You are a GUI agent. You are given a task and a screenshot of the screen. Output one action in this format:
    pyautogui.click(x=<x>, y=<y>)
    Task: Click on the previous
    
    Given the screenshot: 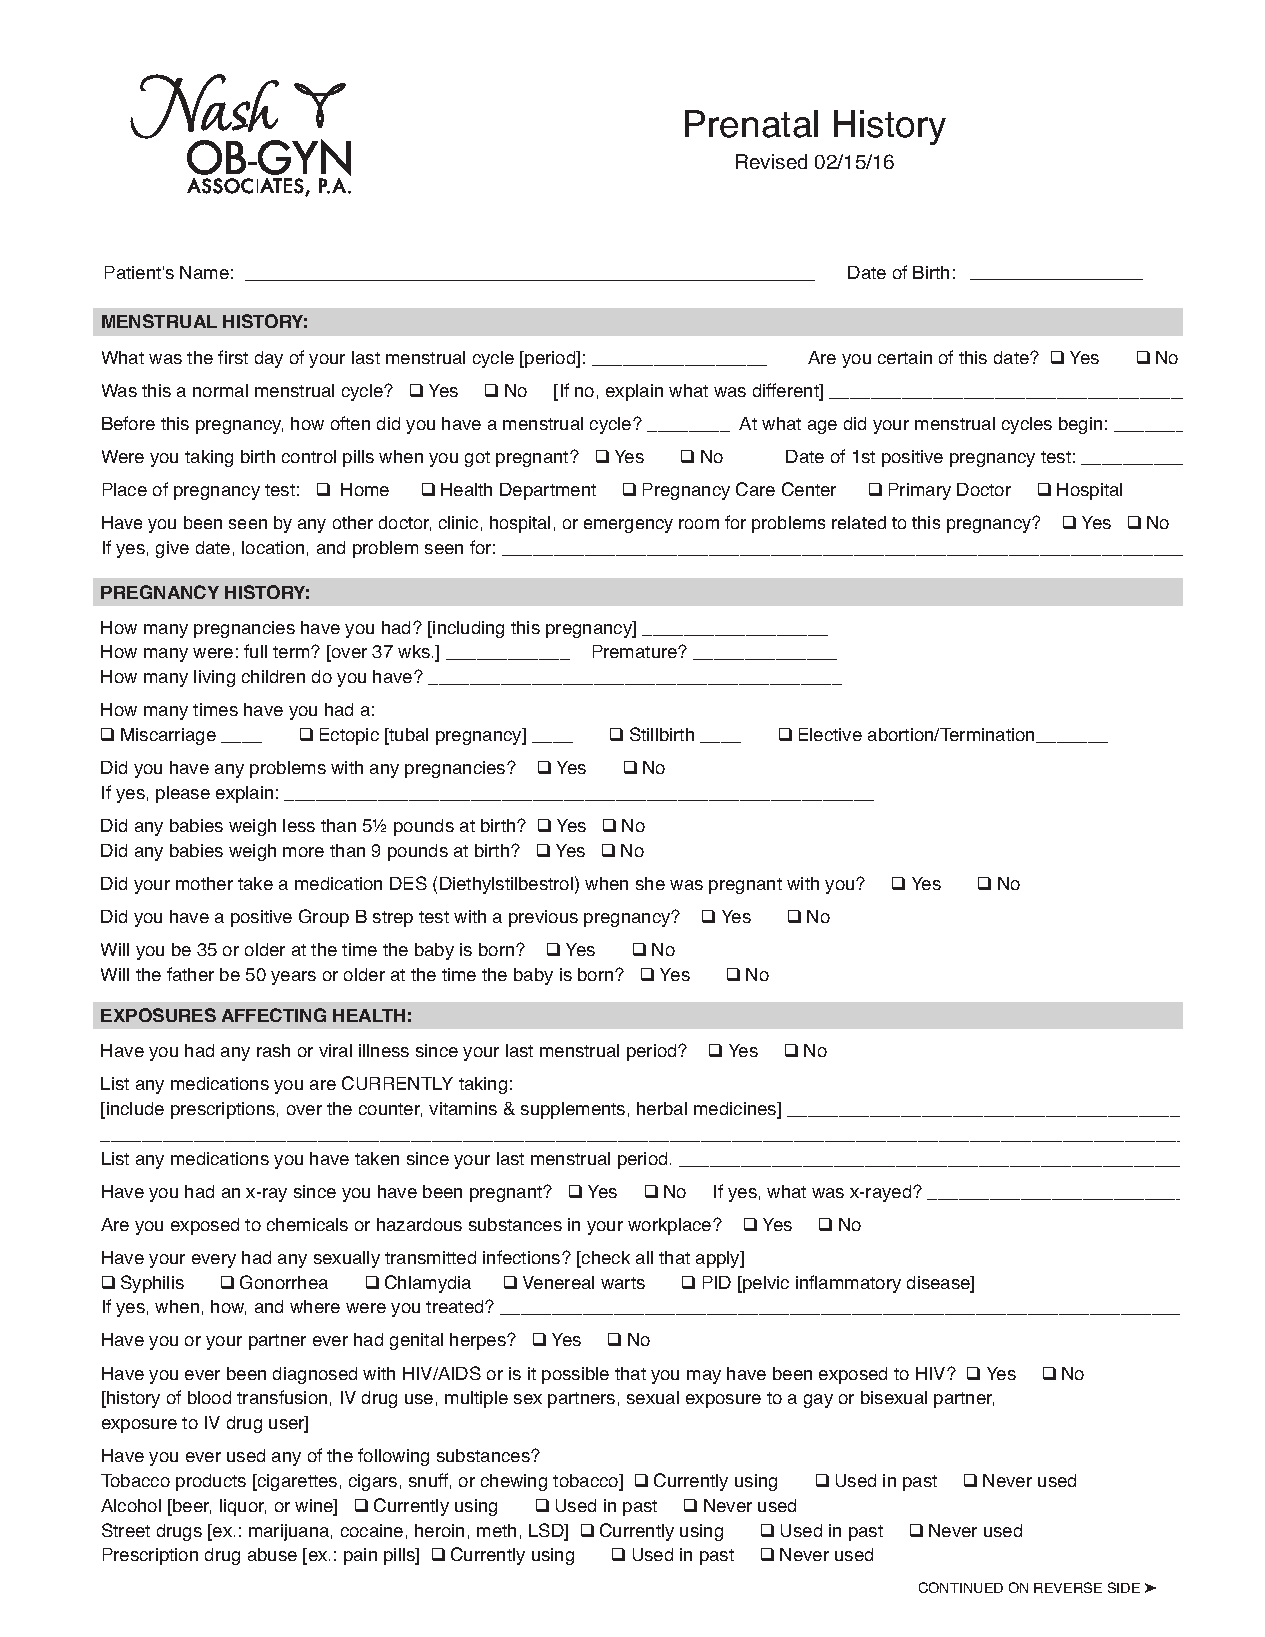 What is the action you would take?
    pyautogui.click(x=543, y=918)
